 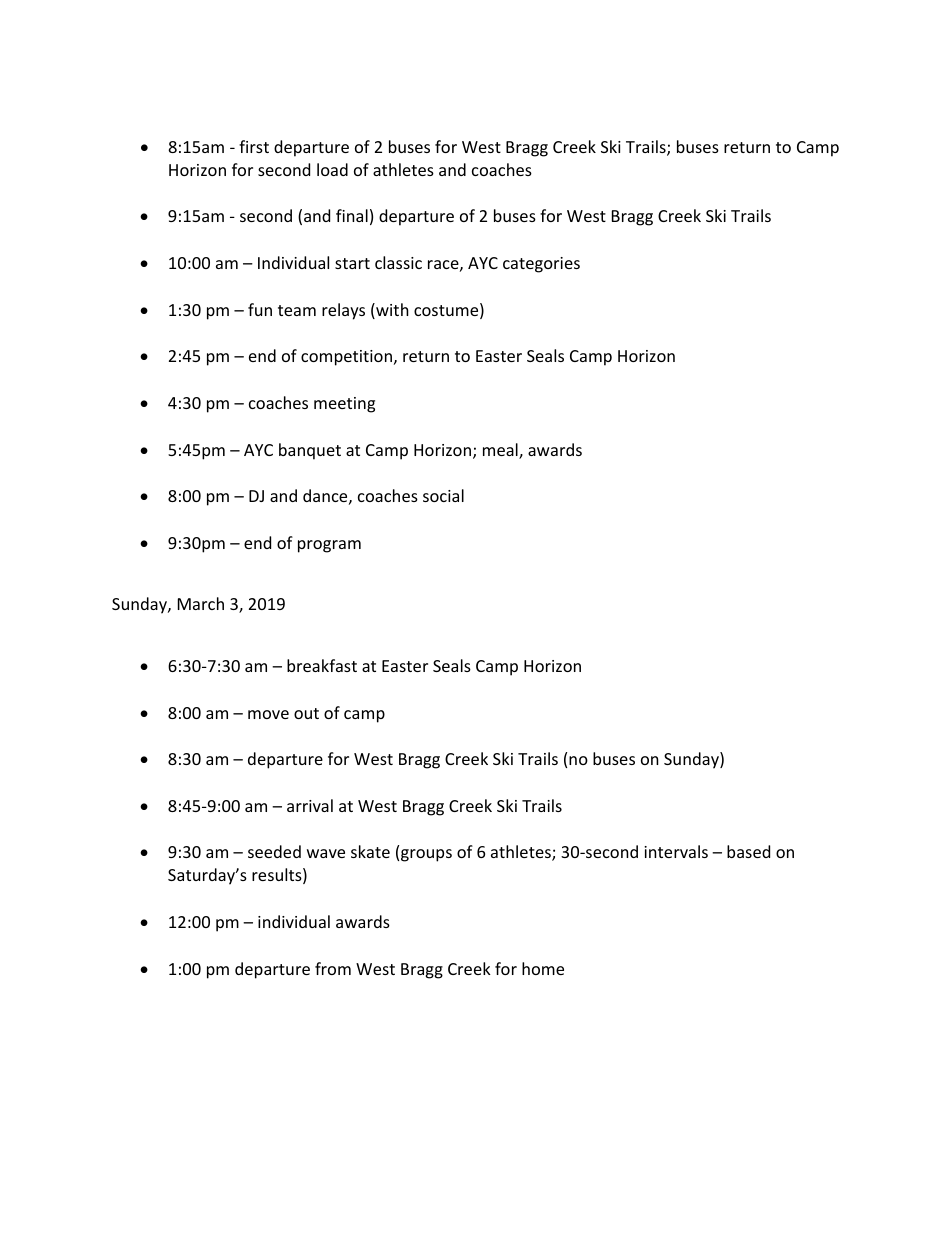 I want to click on first, so click(x=254, y=146).
